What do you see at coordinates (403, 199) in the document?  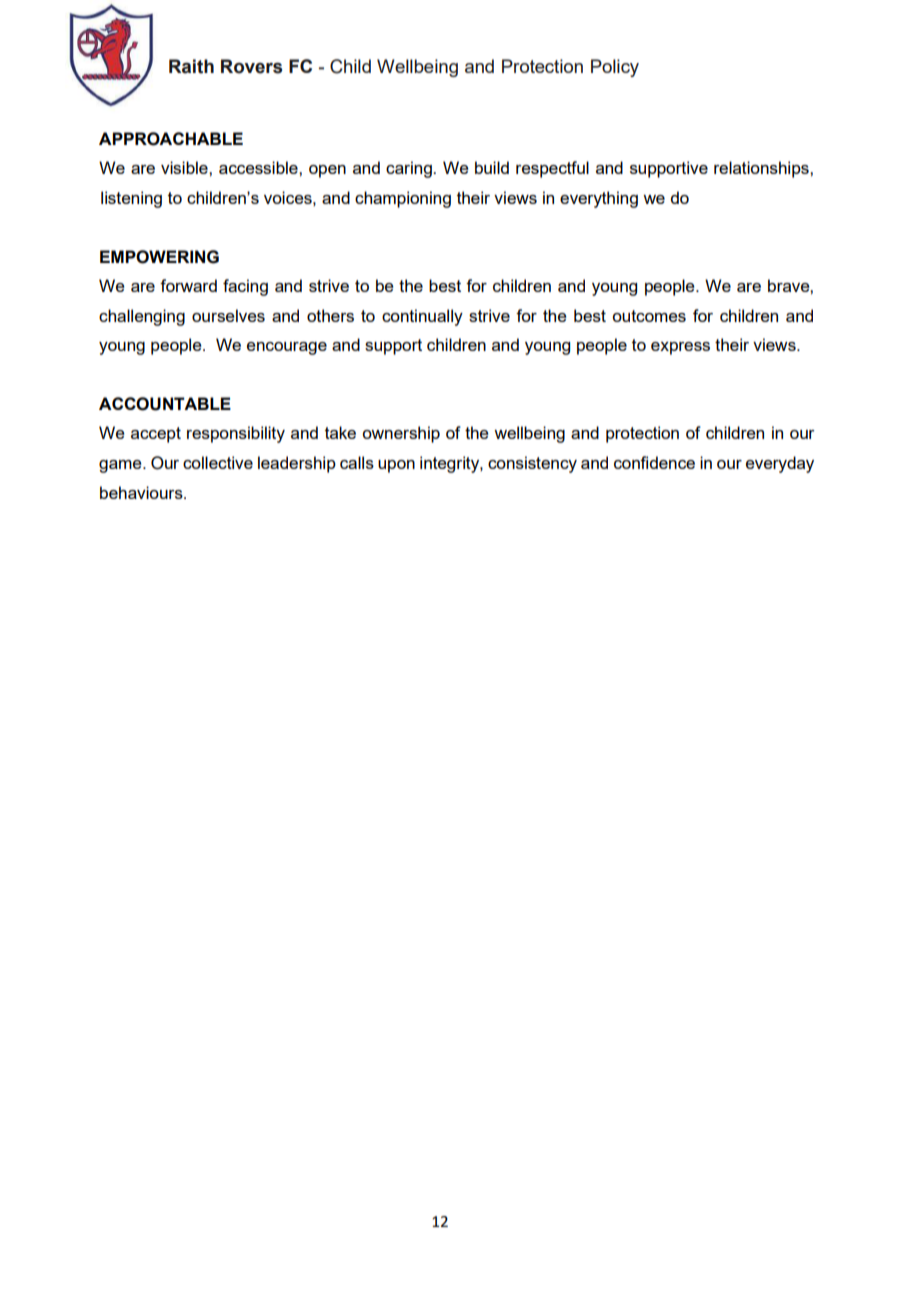 I see `championing` at bounding box center [403, 199].
